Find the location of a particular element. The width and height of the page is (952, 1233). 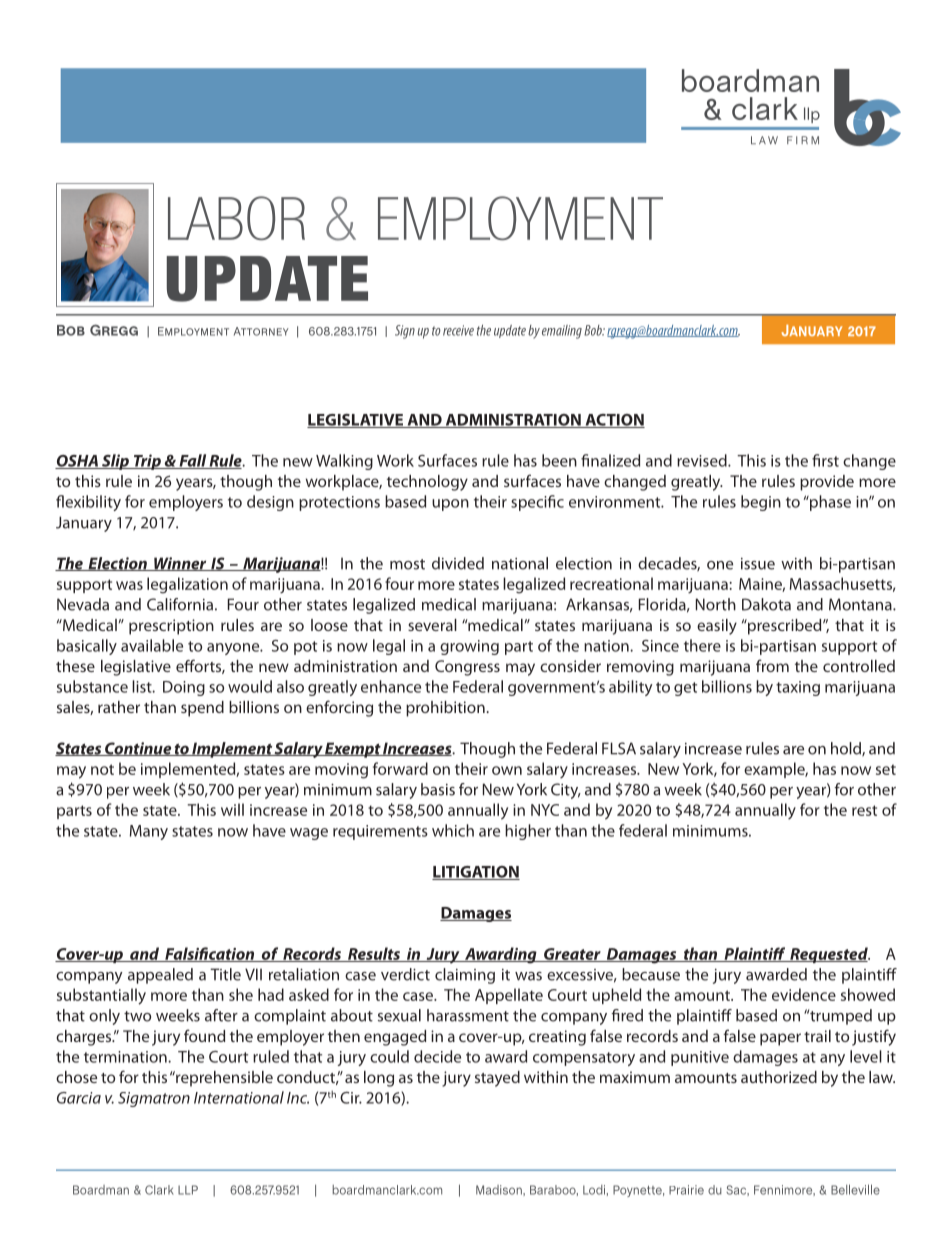

LLP is located at coordinates (188, 1190).
